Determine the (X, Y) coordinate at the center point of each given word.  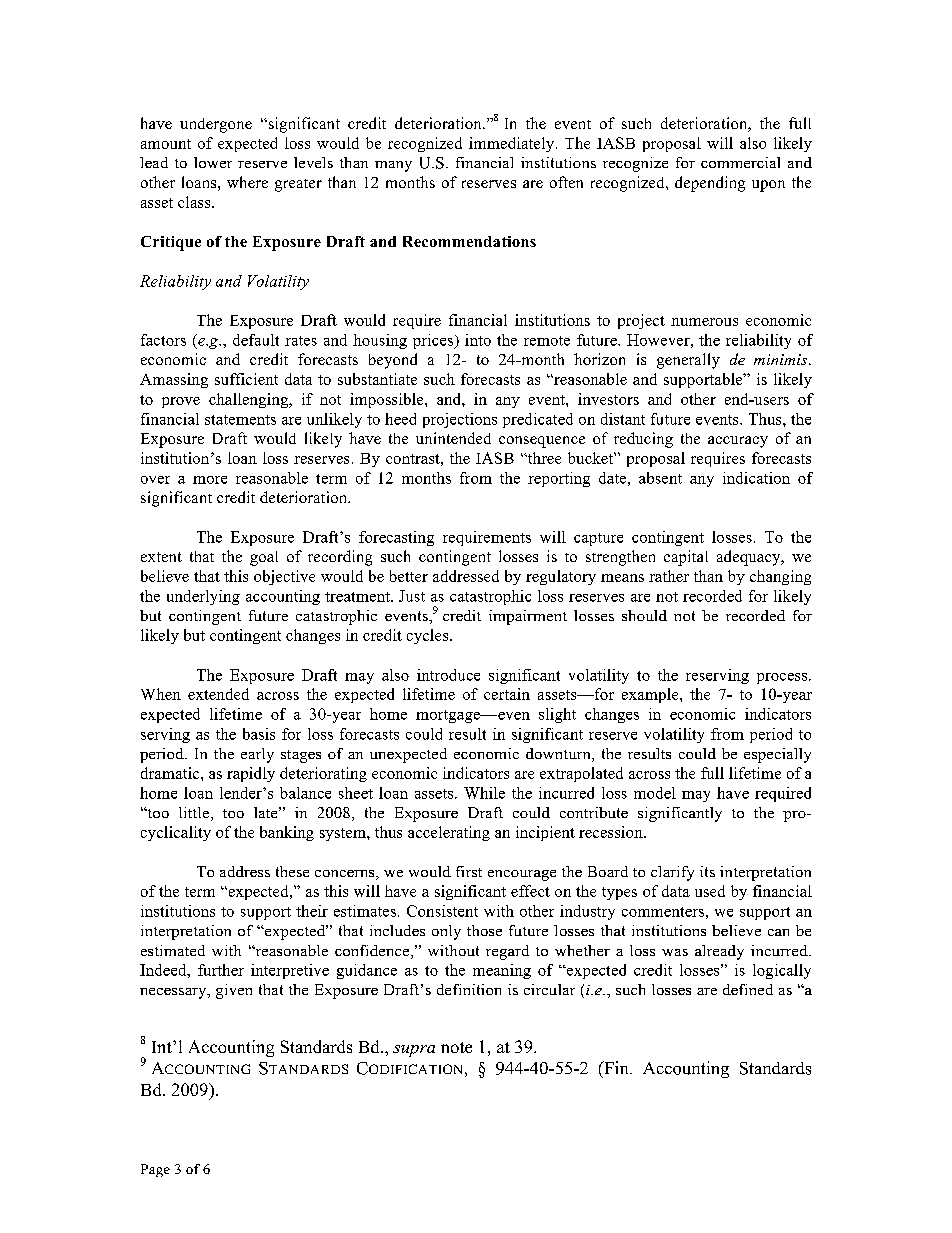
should (644, 615)
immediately (511, 144)
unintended (453, 438)
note (456, 1047)
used (710, 891)
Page (155, 1170)
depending (710, 184)
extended (218, 694)
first (469, 871)
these (292, 871)
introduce (448, 675)
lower (213, 162)
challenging (249, 400)
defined (748, 989)
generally (688, 361)
